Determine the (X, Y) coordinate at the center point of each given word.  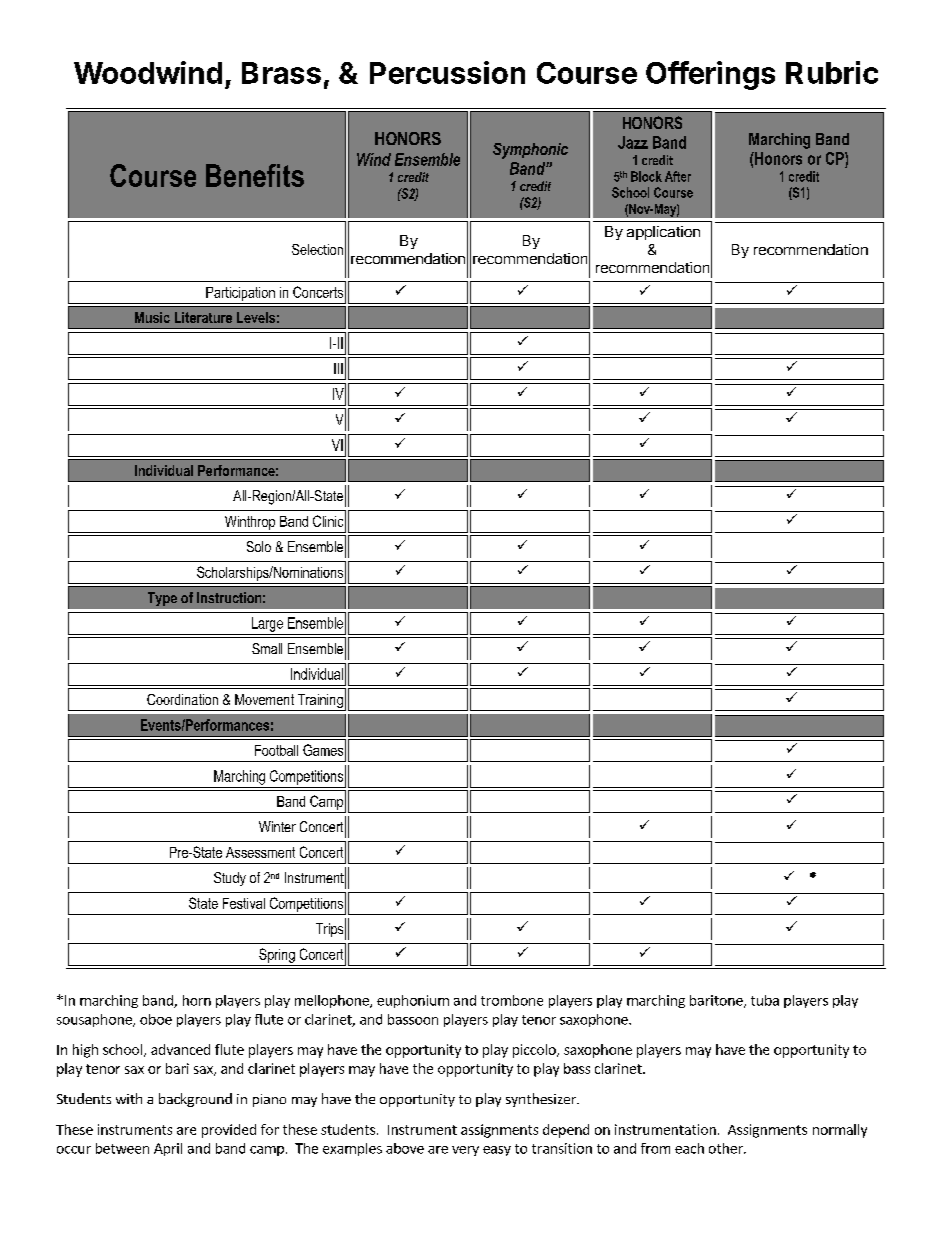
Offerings (710, 75)
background (195, 1100)
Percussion (447, 72)
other (727, 1148)
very (465, 1151)
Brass (281, 73)
